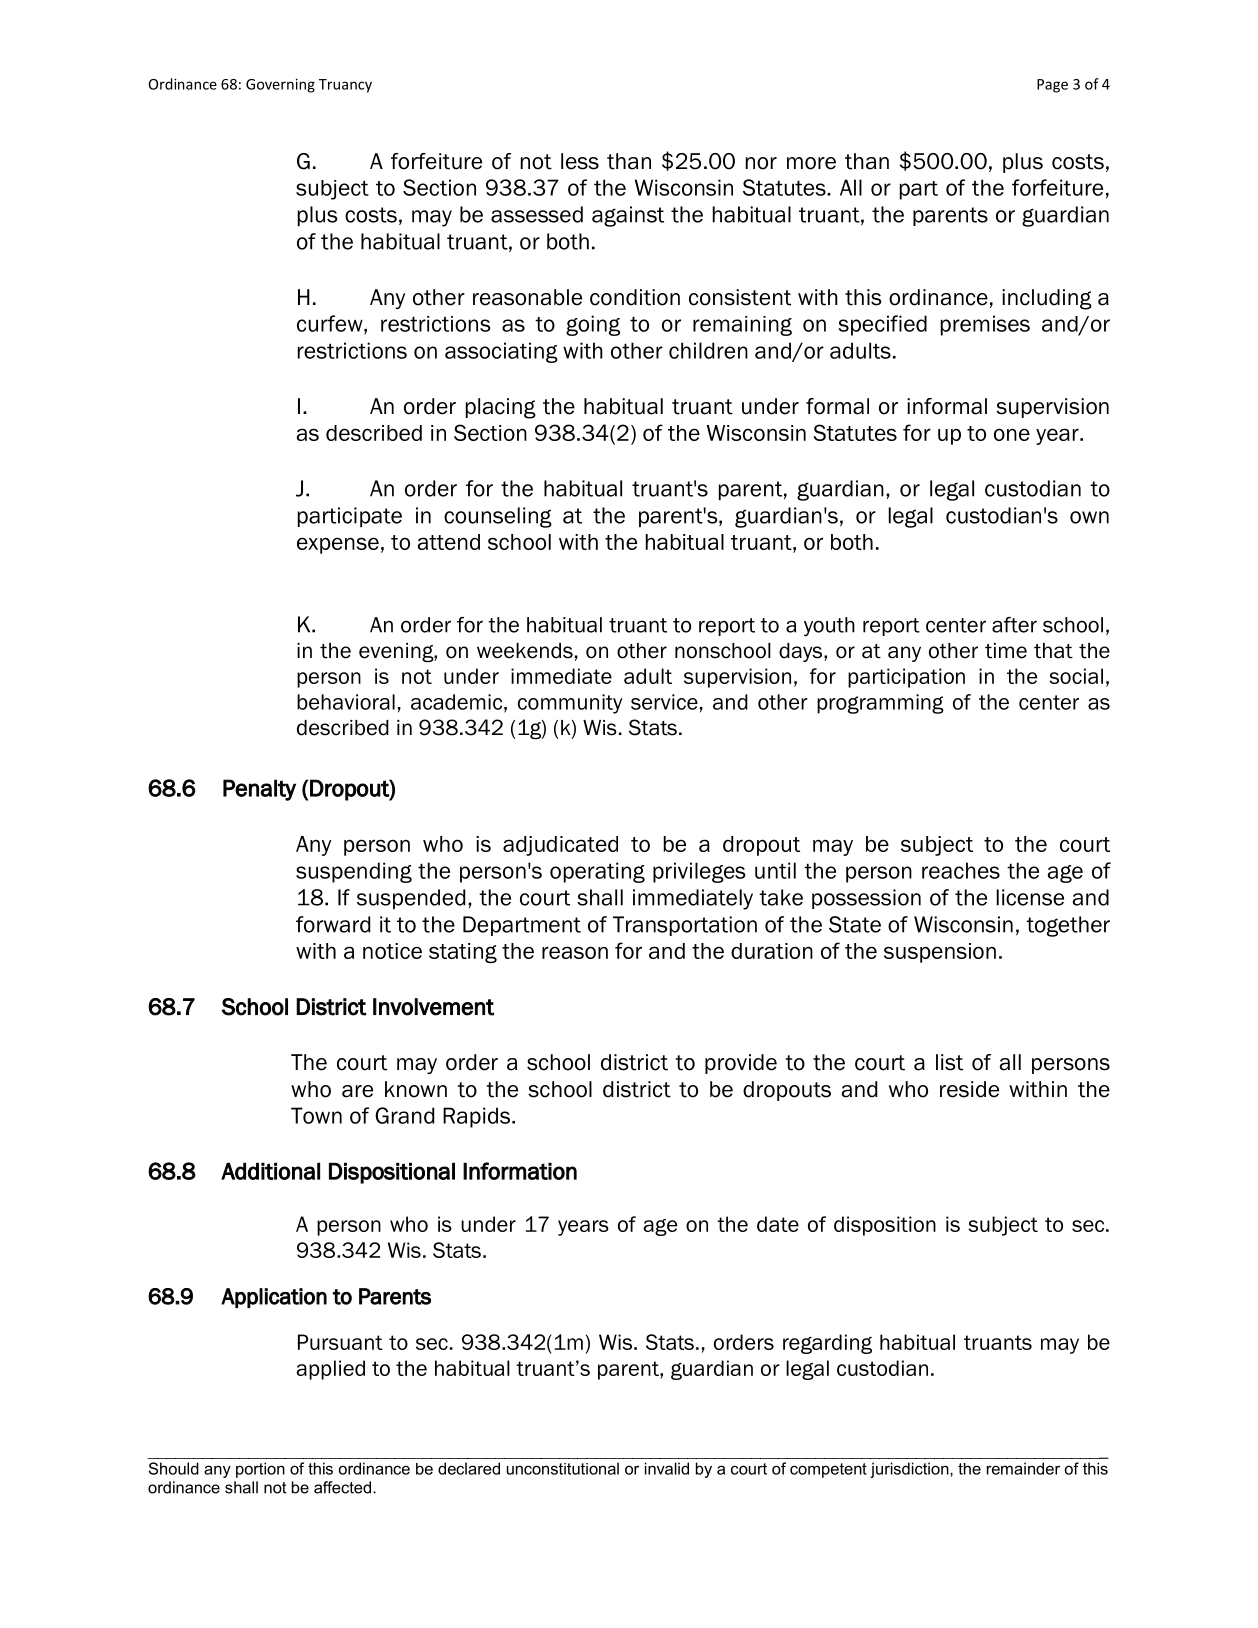 This screenshot has width=1258, height=1628. Describe the element at coordinates (520, 1171) in the screenshot. I see `Information` at that location.
